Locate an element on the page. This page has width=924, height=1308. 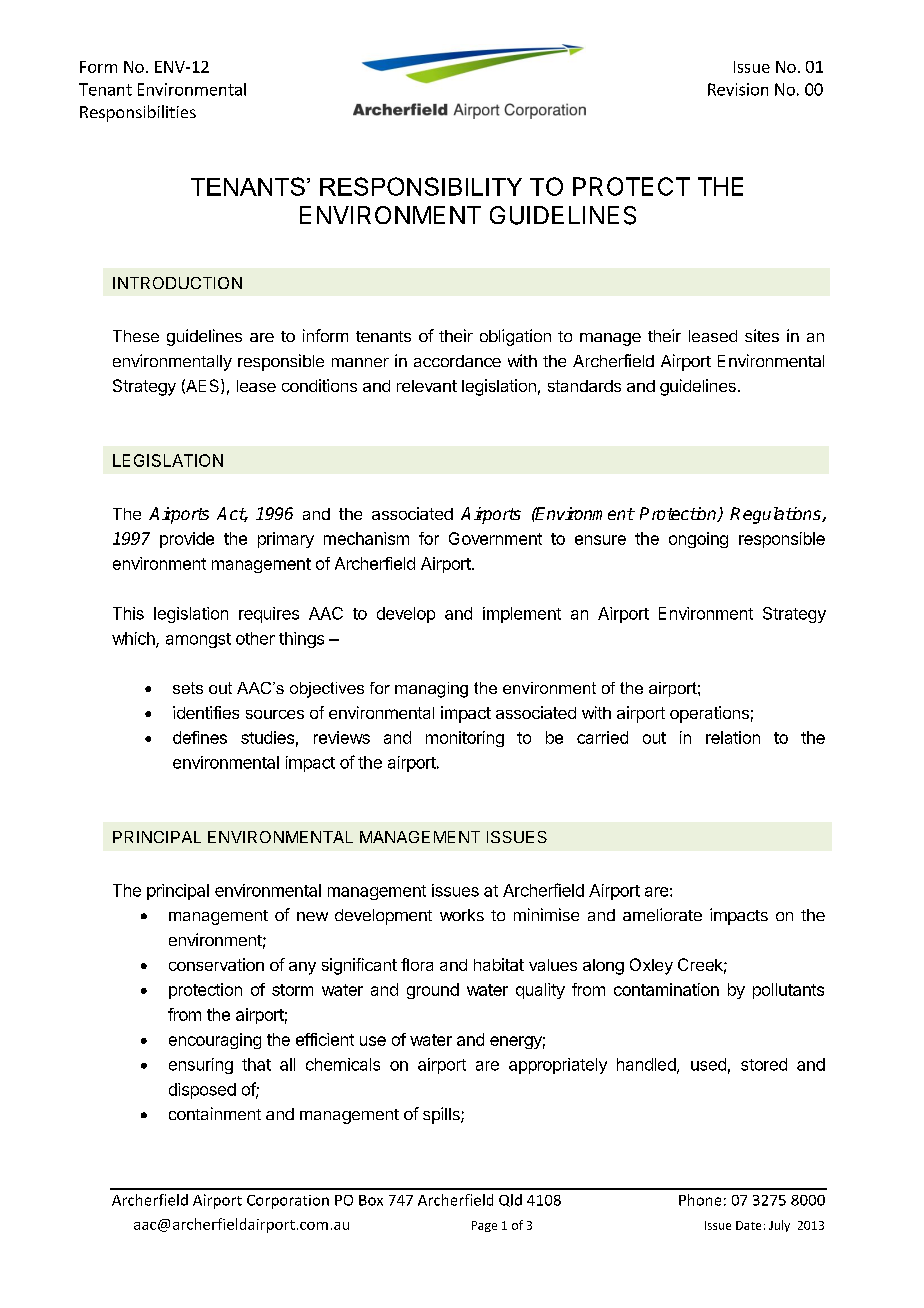
RESPONSIBILITY is located at coordinates (421, 186).
